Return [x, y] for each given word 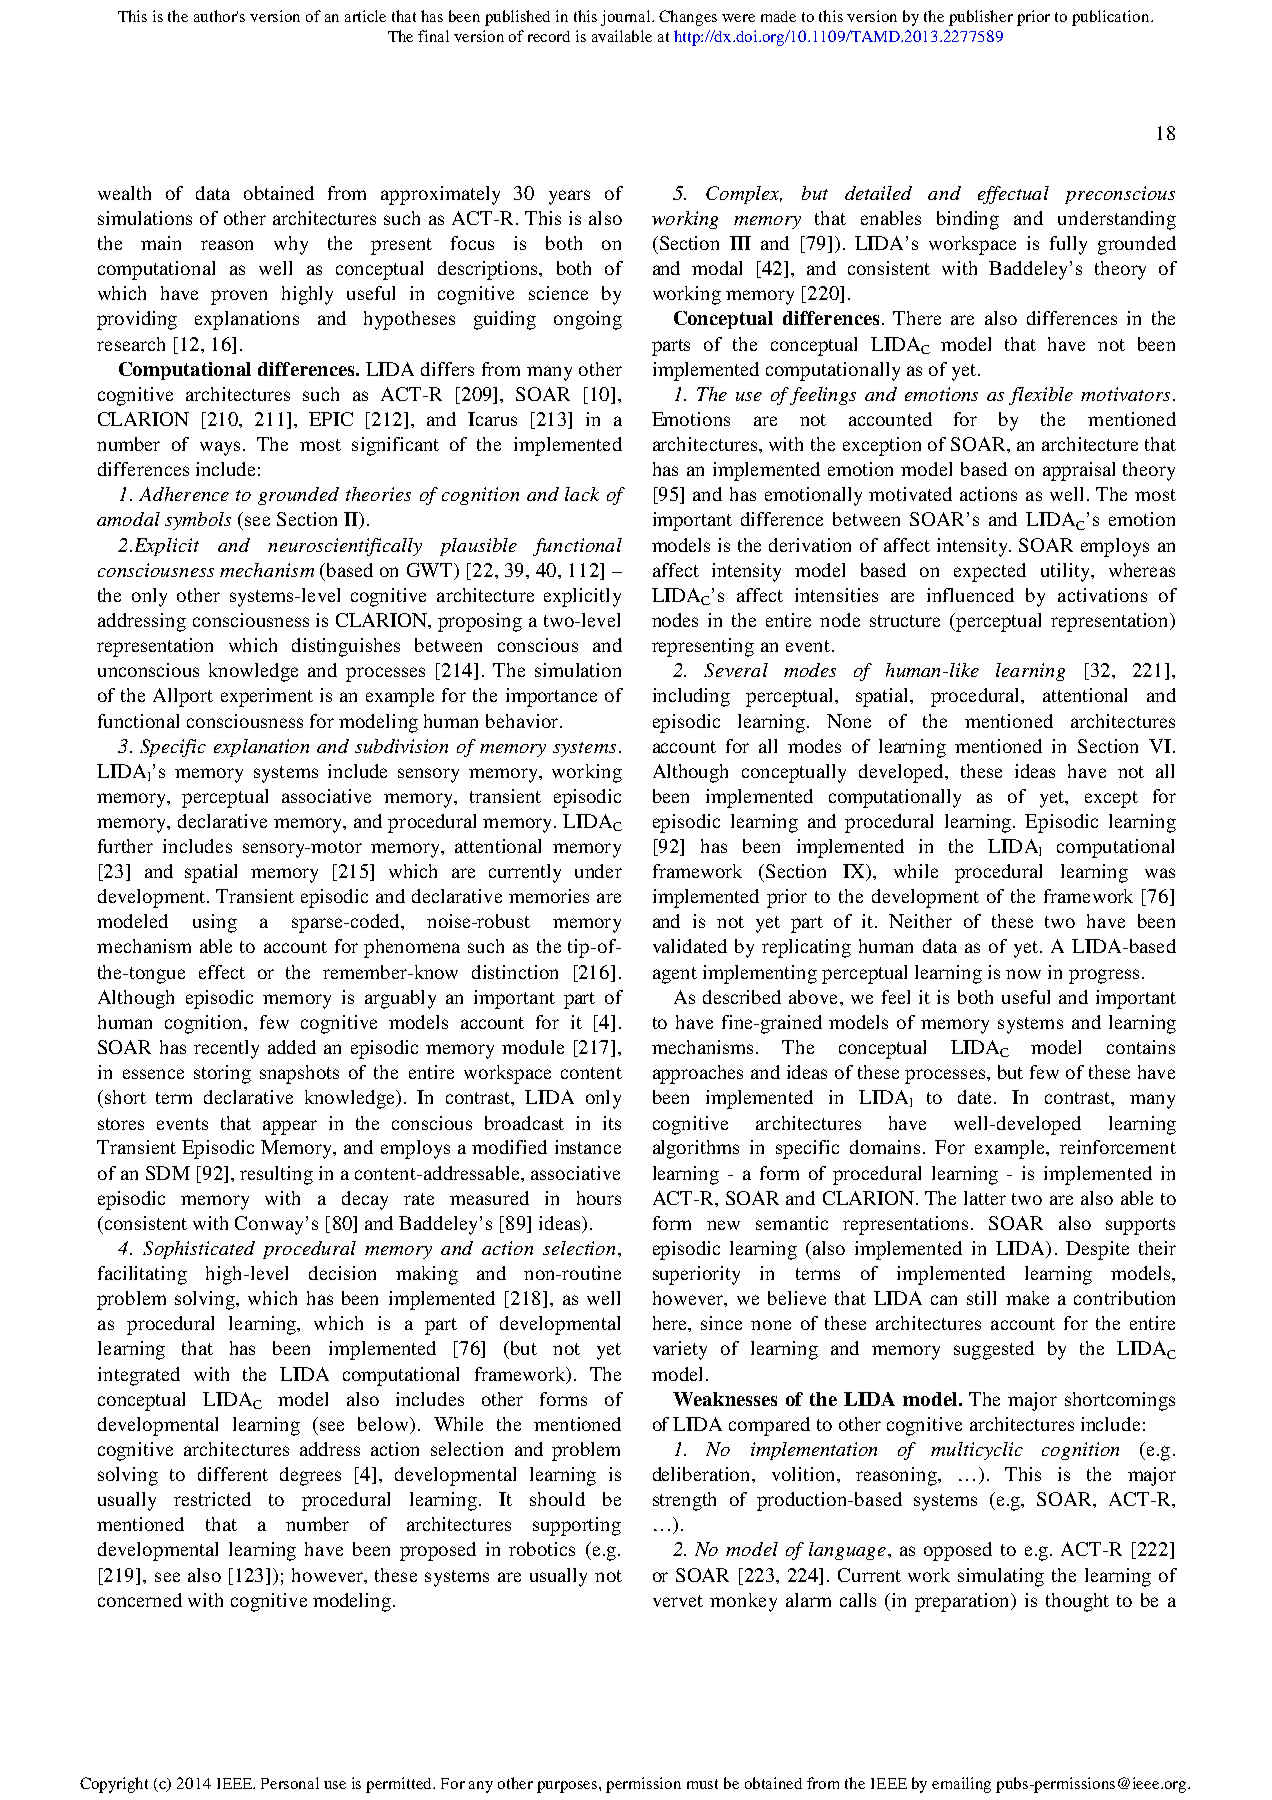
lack [582, 494]
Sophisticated [199, 1250]
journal [627, 18]
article [365, 16]
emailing [961, 1785]
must [702, 1784]
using [215, 923]
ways [220, 448]
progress [1104, 976]
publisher [981, 18]
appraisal [1079, 471]
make [1027, 1298]
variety [680, 1350]
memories [549, 896]
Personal [290, 1783]
